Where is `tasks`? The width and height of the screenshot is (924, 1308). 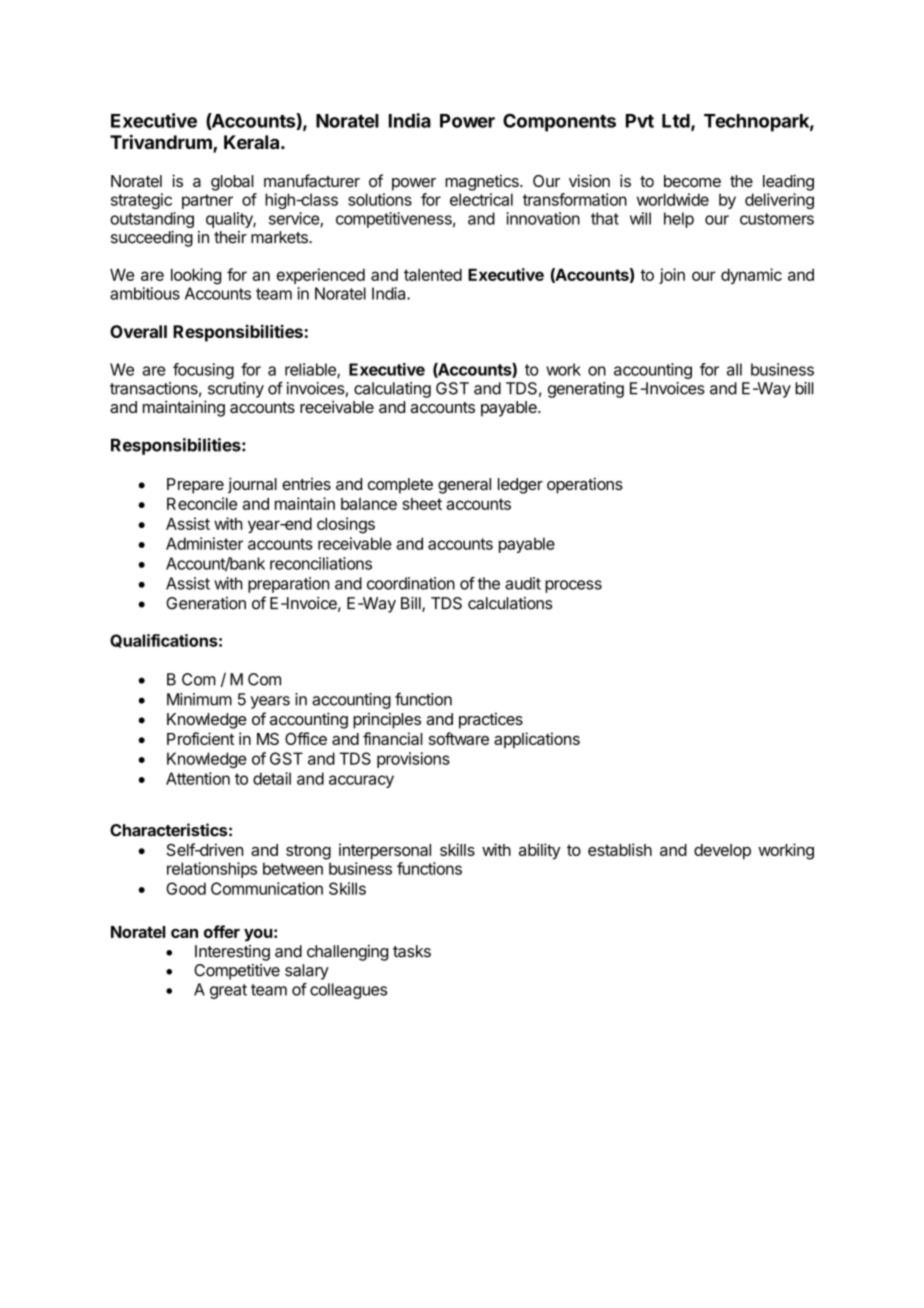 tasks is located at coordinates (412, 951).
